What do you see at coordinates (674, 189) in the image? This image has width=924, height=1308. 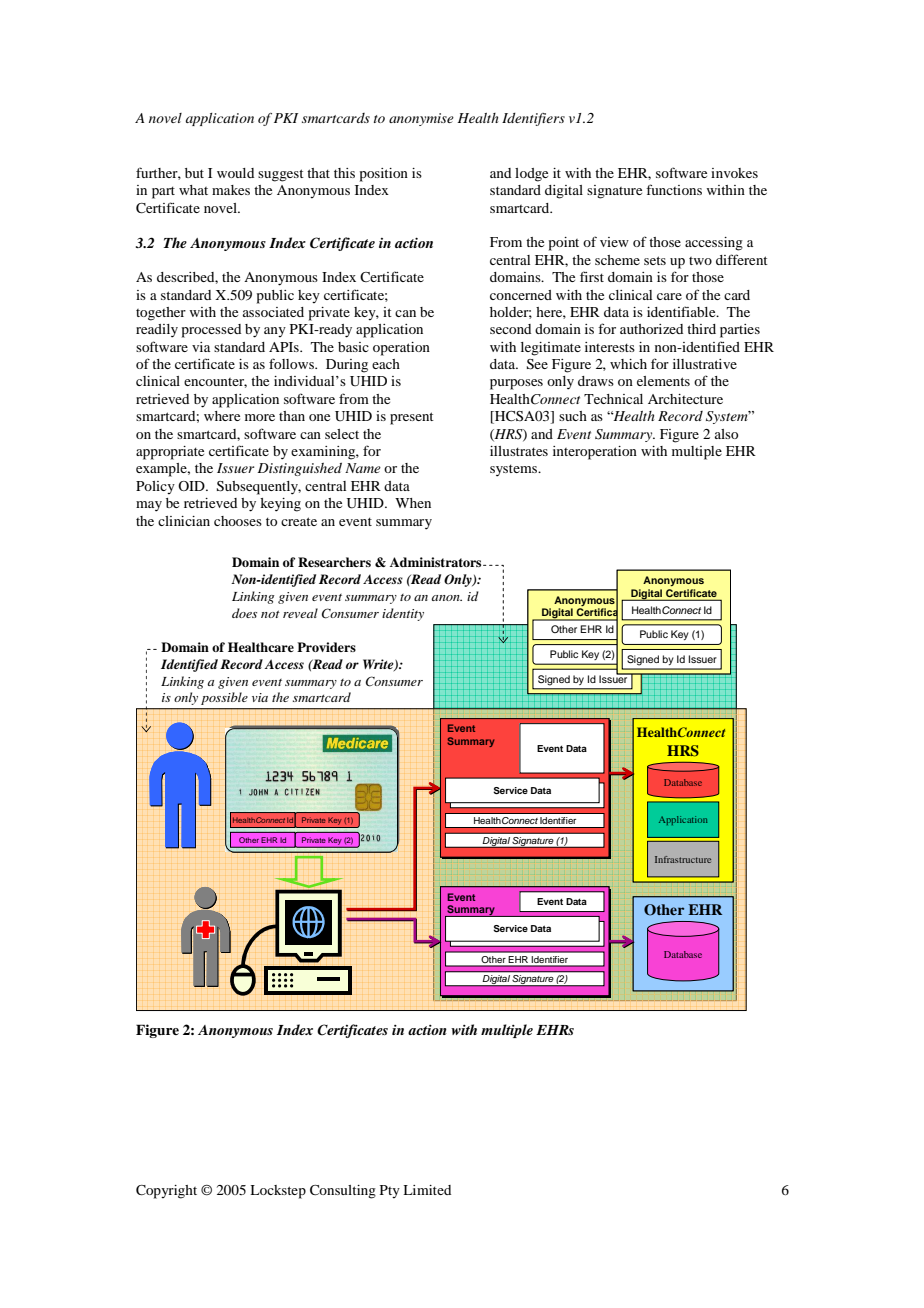 I see `functions` at bounding box center [674, 189].
